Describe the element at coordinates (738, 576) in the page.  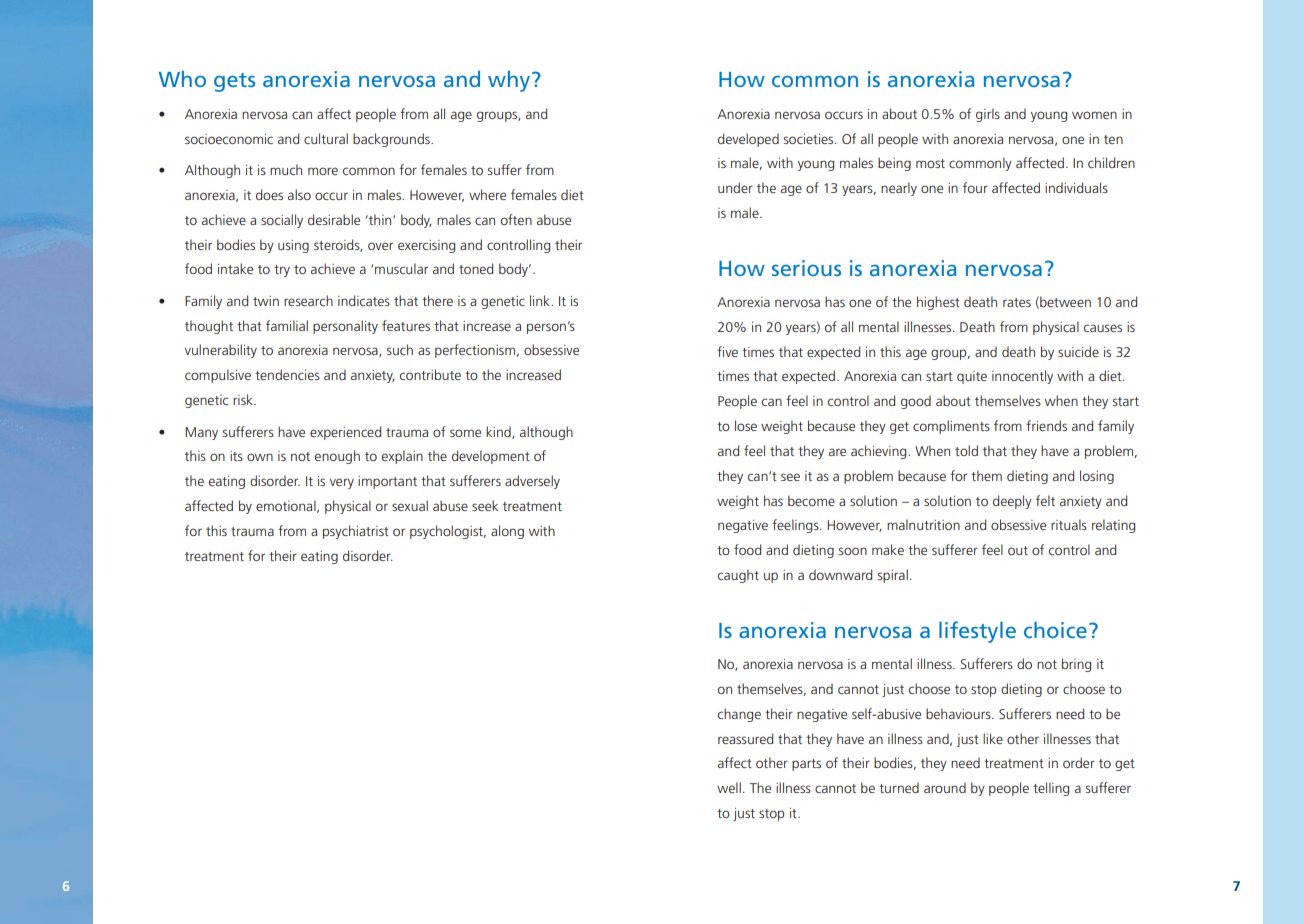
I see `caught` at that location.
